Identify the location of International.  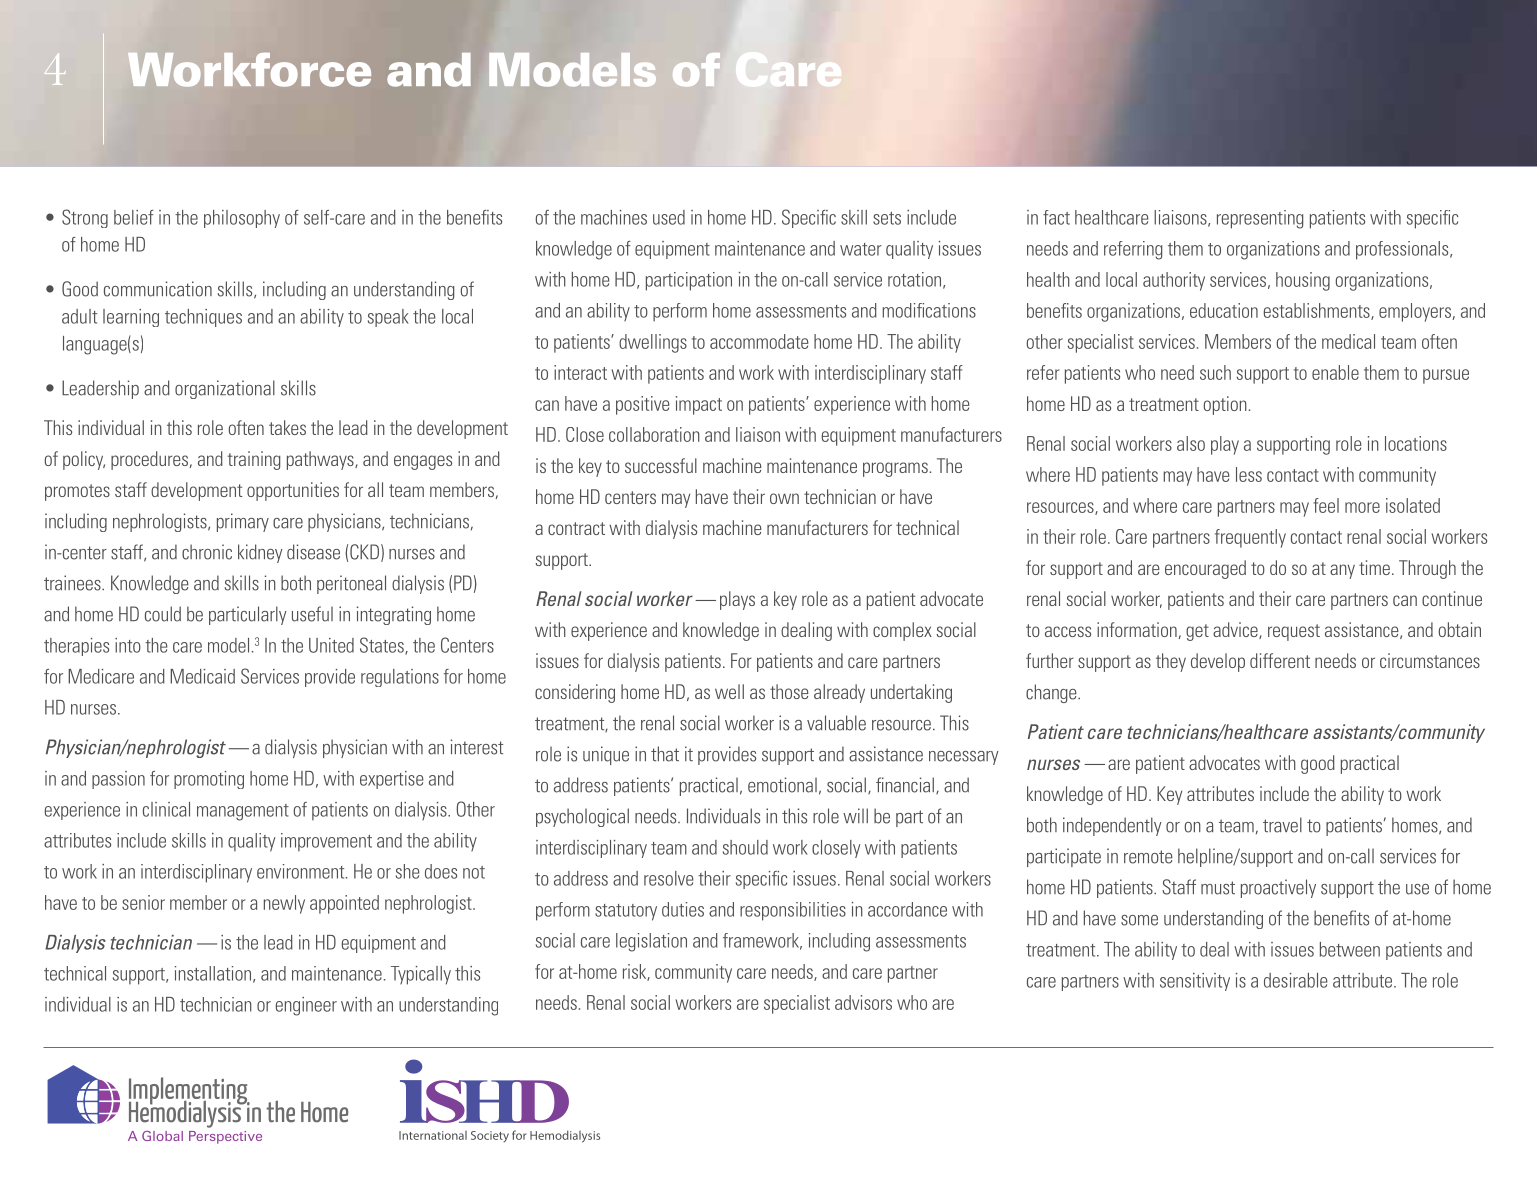
(433, 1135).
